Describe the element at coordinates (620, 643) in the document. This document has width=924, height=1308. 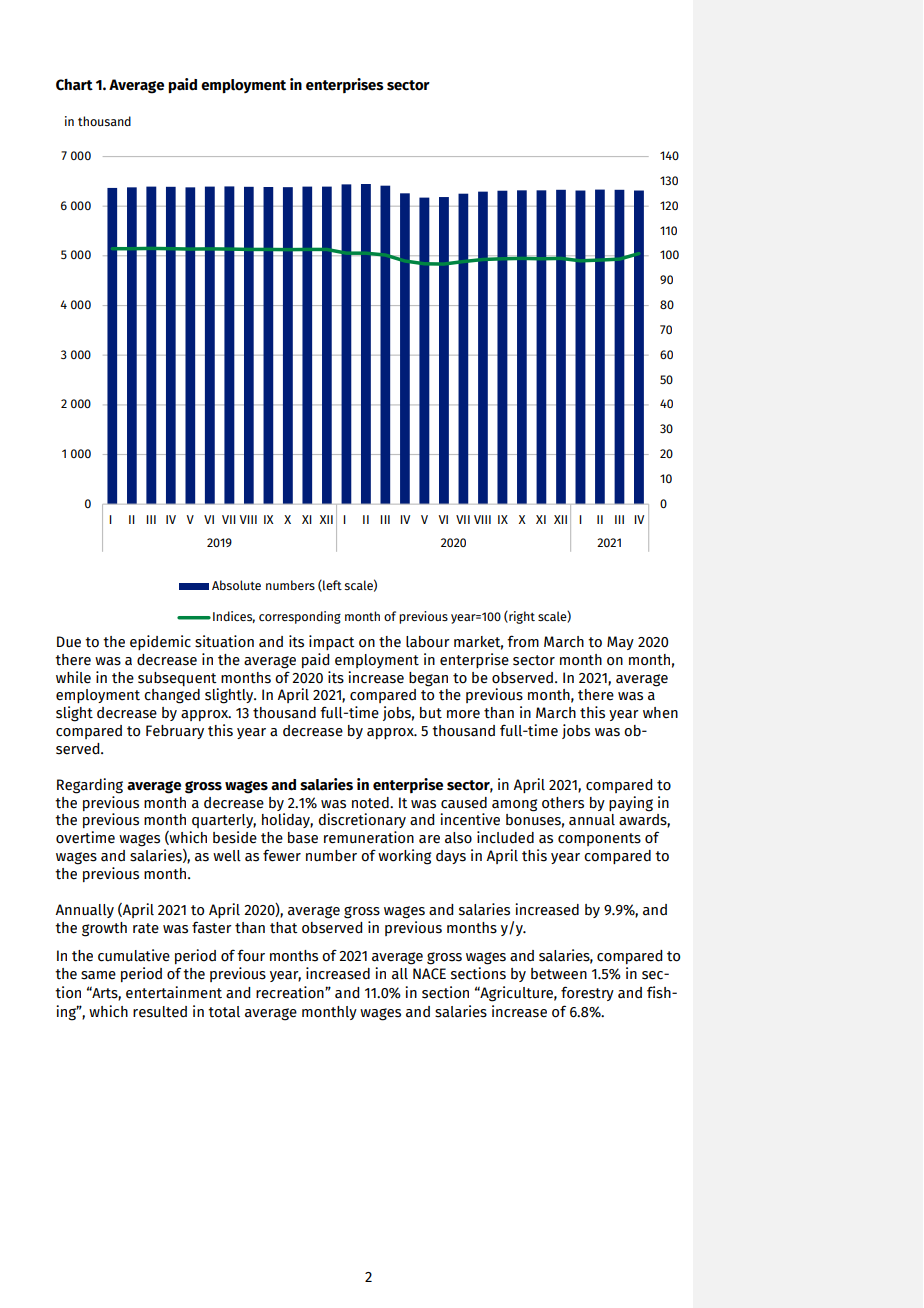
I see `May` at that location.
